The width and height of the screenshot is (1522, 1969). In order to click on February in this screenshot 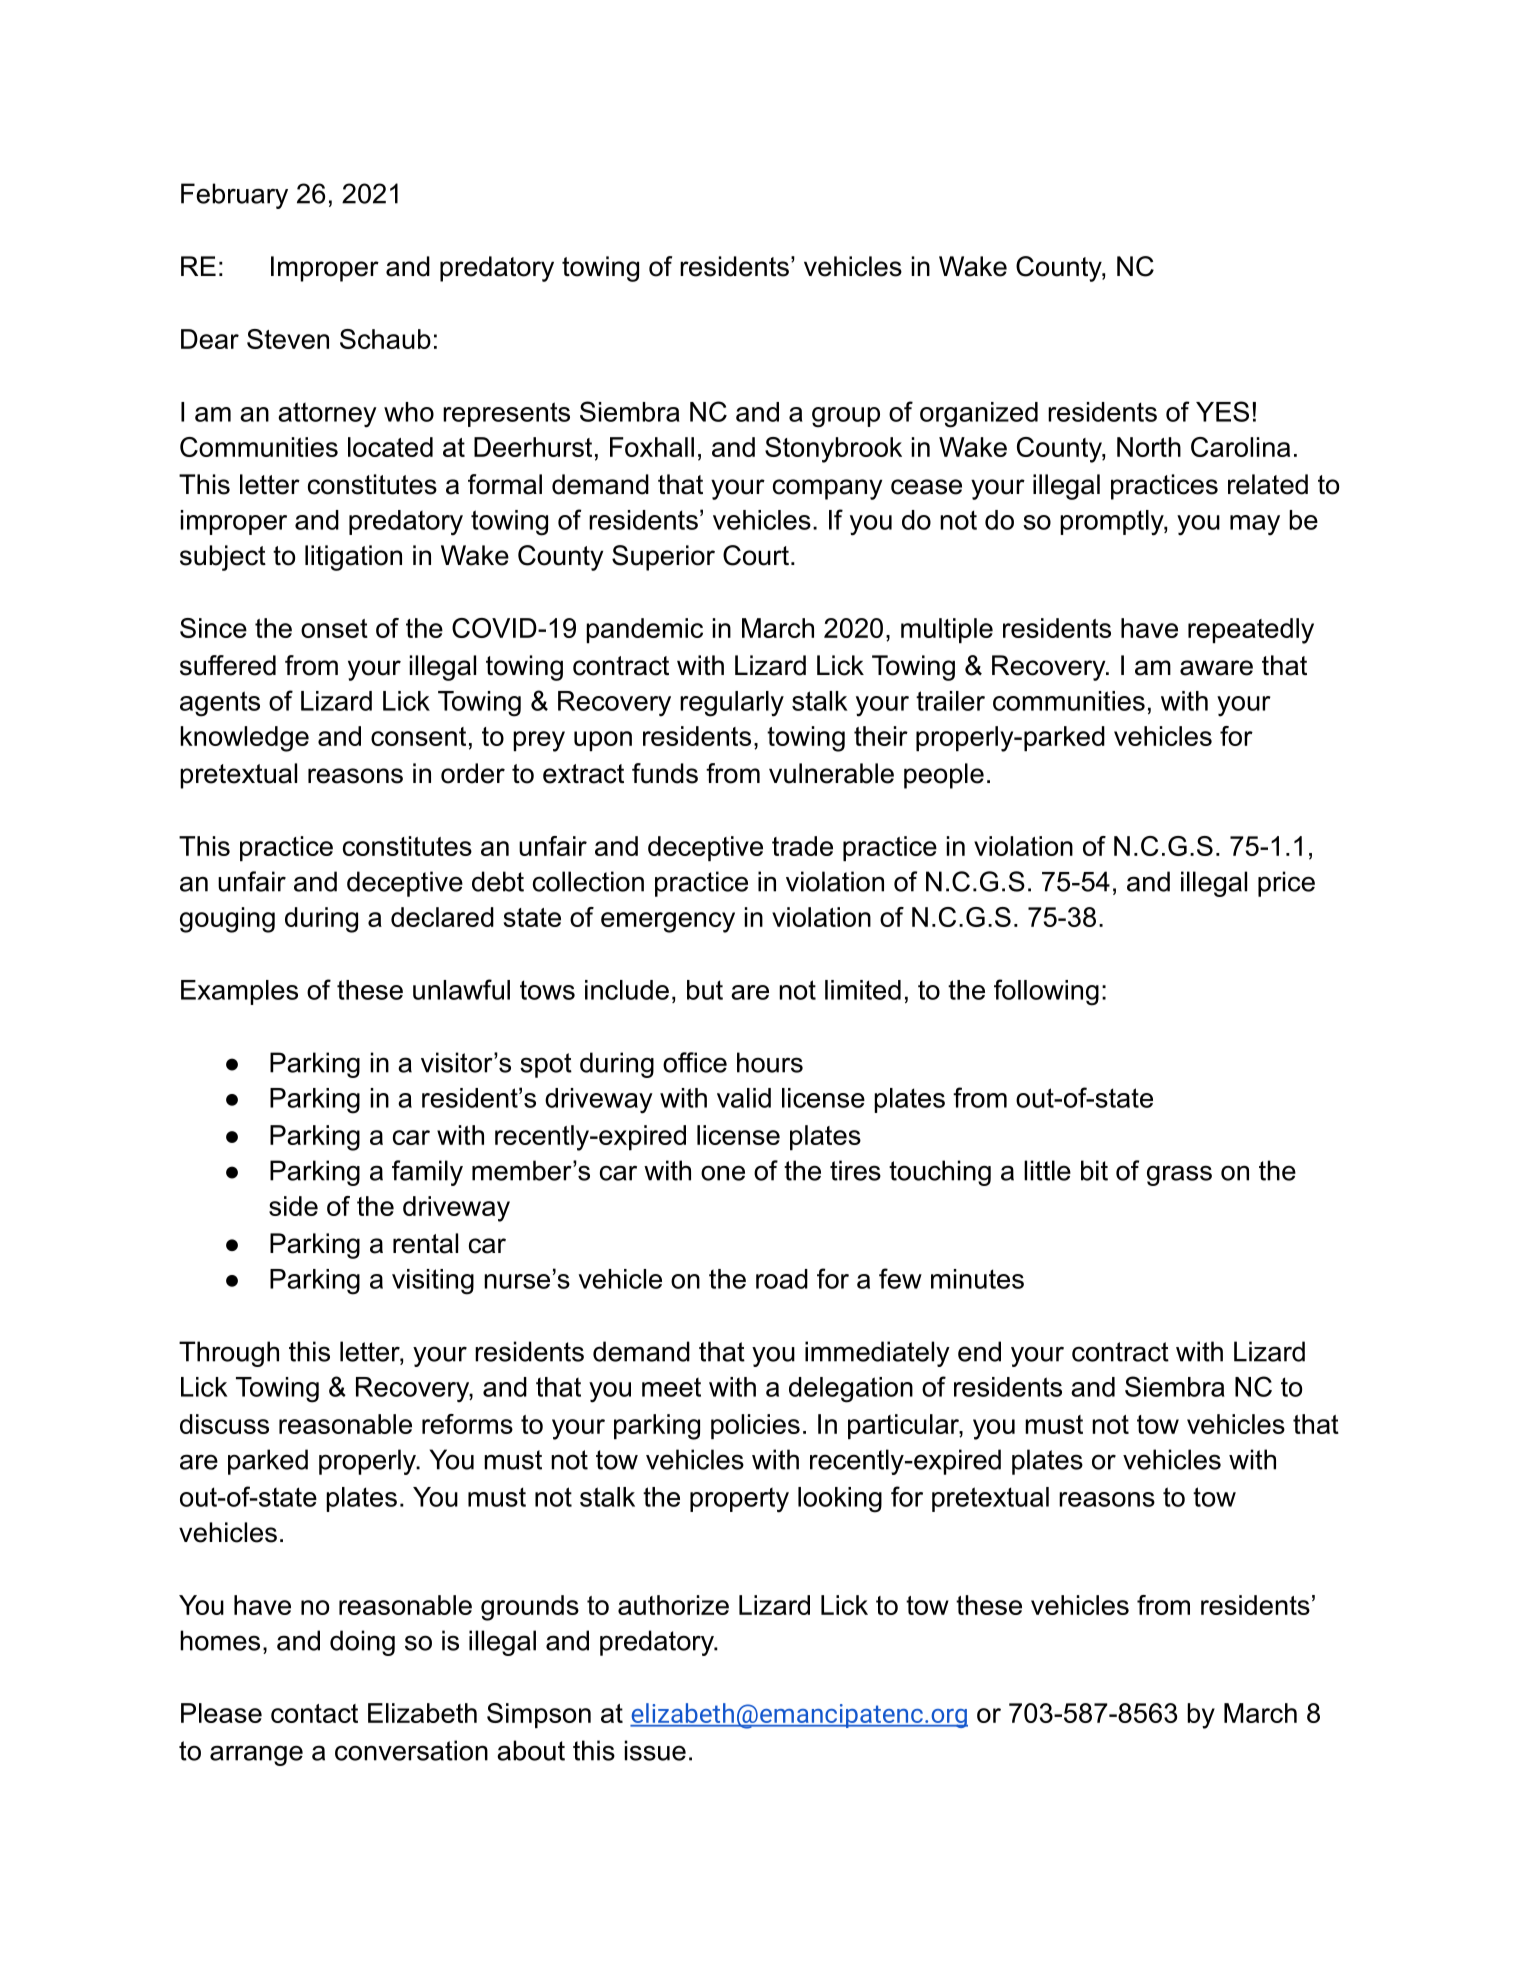, I will do `click(234, 196)`.
